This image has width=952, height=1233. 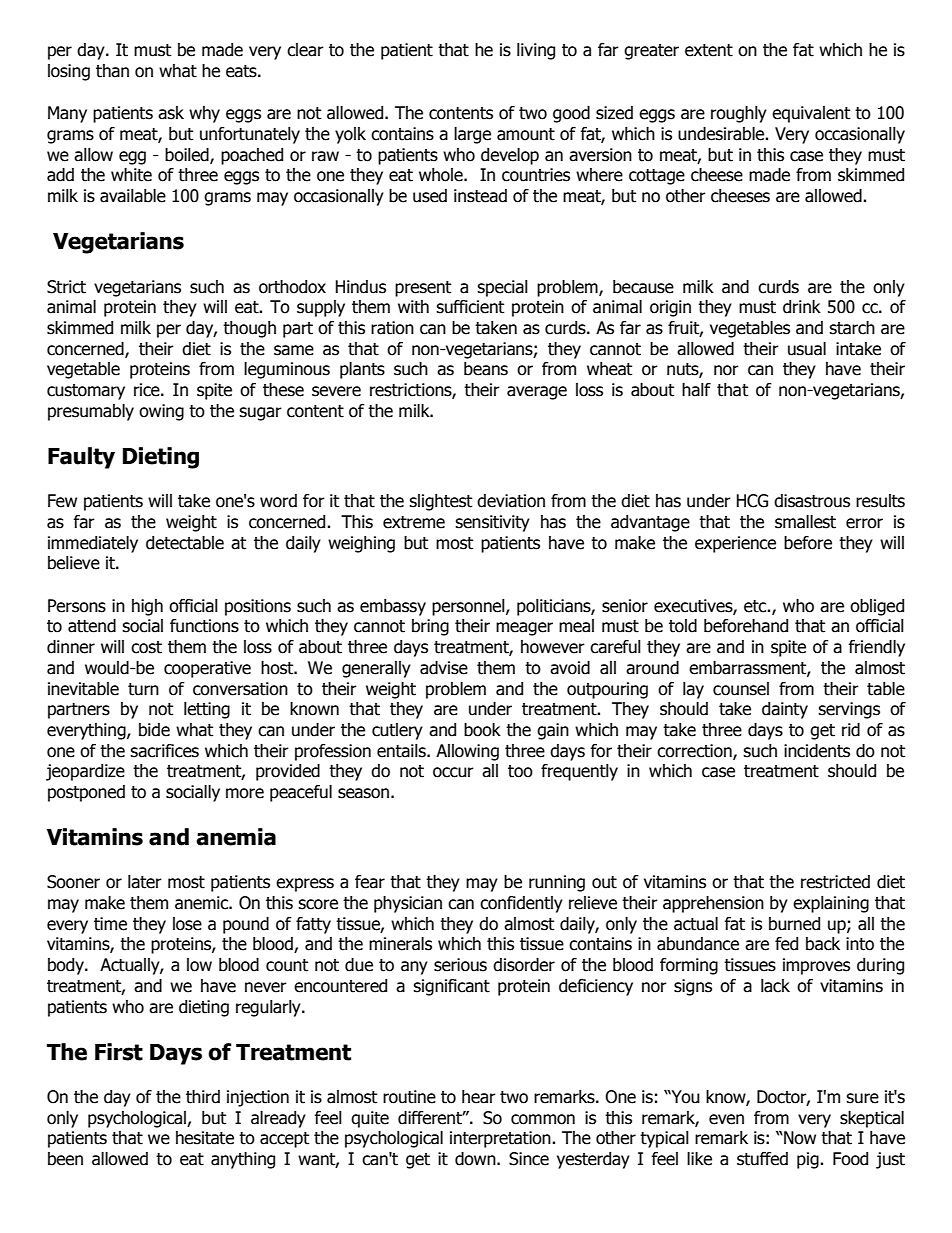 What do you see at coordinates (249, 329) in the image?
I see `though` at bounding box center [249, 329].
